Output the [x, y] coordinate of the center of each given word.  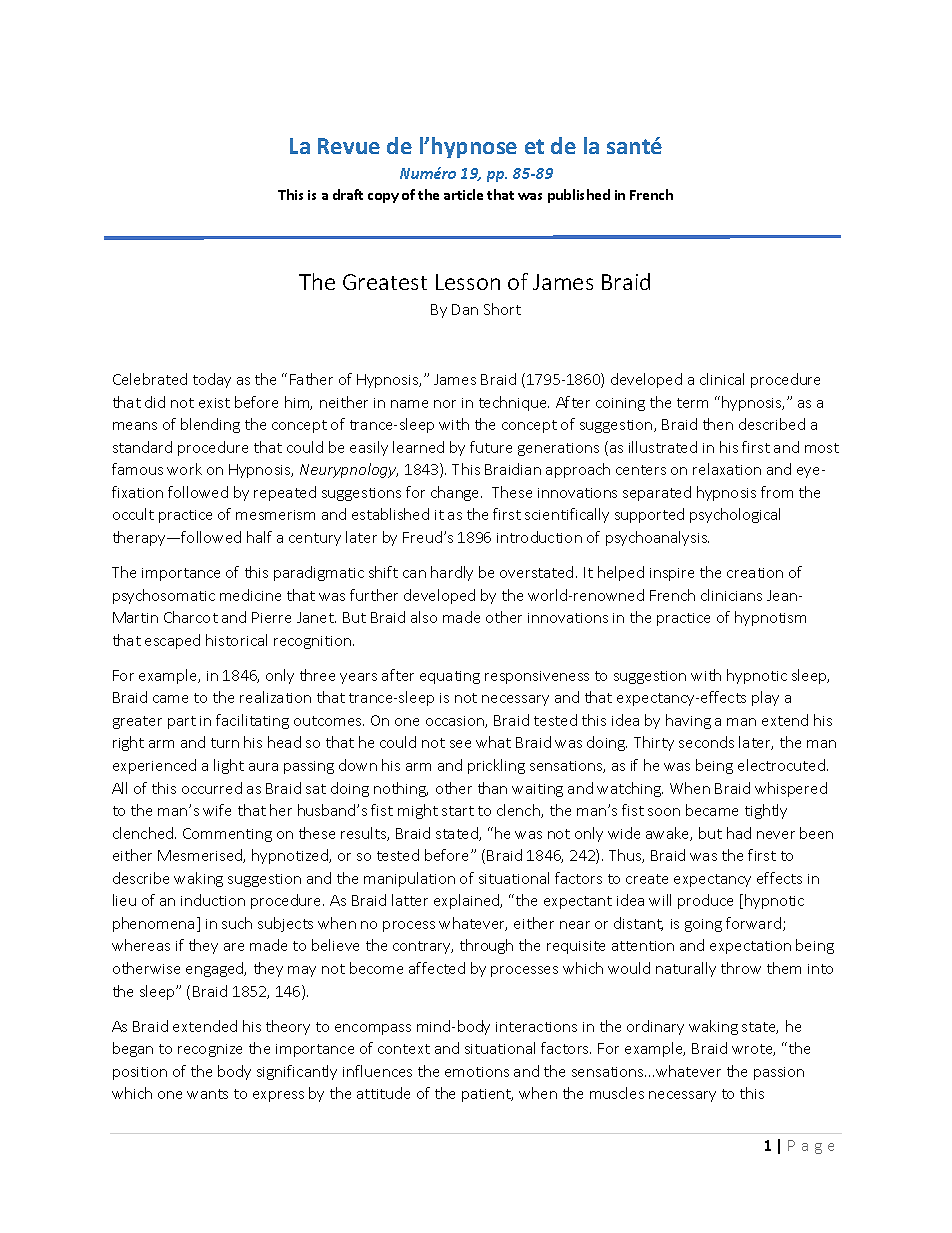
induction [213, 900]
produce [705, 901]
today [212, 380]
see [460, 744]
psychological [735, 515]
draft [348, 194]
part [182, 722]
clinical [722, 379]
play [765, 698]
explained [468, 901]
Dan [465, 309]
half [259, 537]
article [463, 194]
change [456, 493]
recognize [210, 1050]
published [579, 196]
